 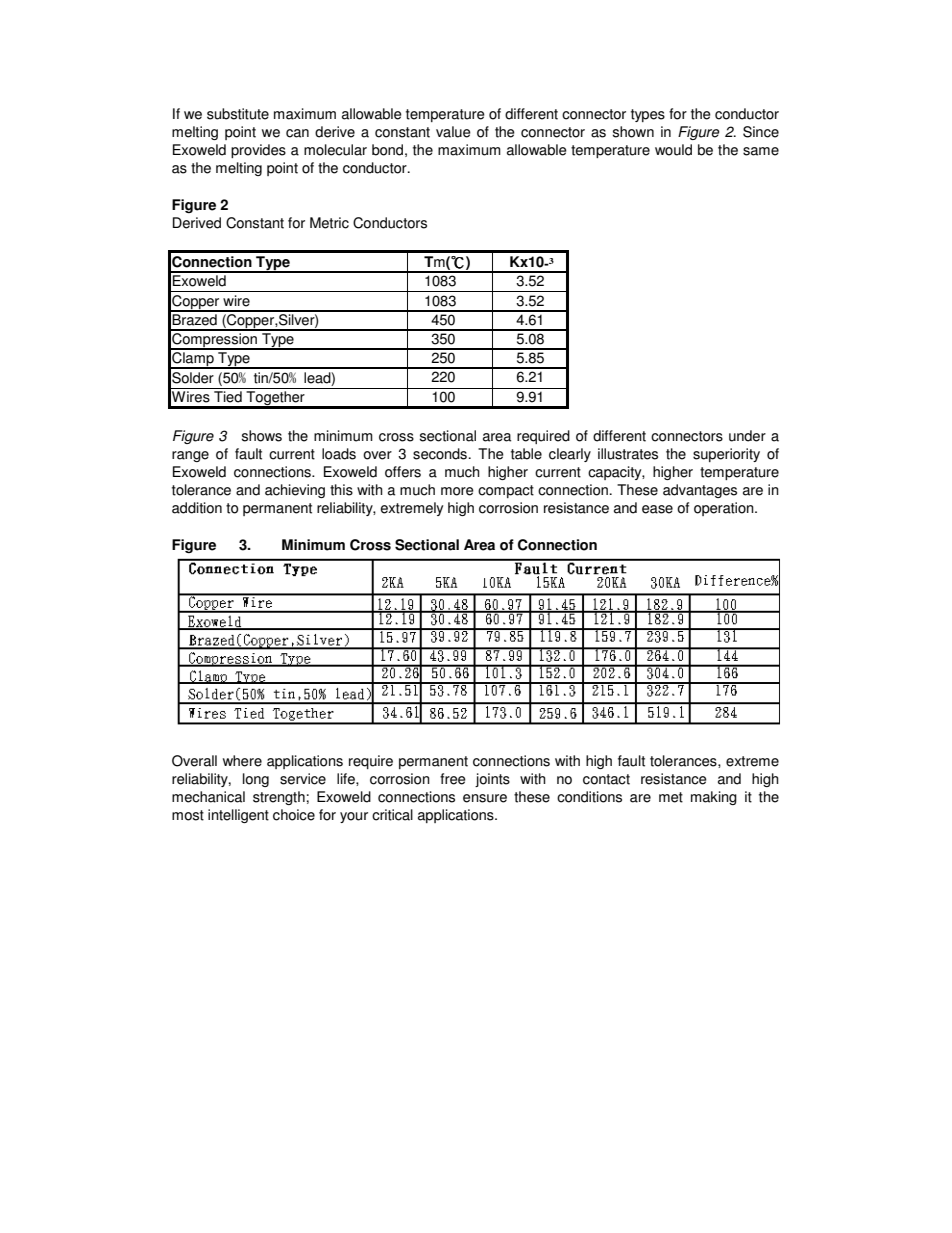 I want to click on superiority, so click(x=726, y=455).
